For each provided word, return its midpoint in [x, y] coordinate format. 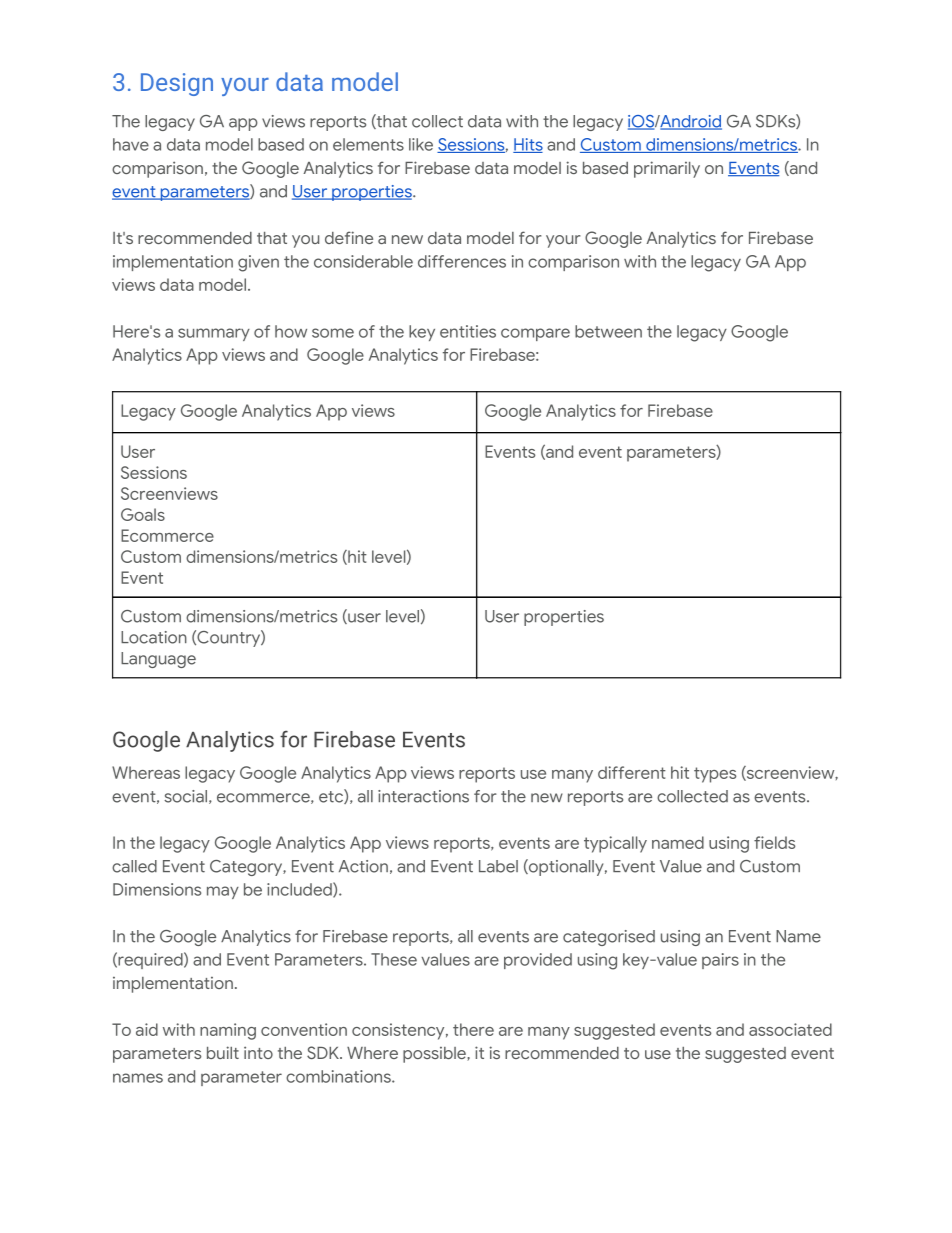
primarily [667, 169]
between [608, 331]
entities [468, 331]
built [223, 1052]
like [421, 144]
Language [158, 660]
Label [498, 866]
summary [214, 334]
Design [177, 84]
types [715, 775]
